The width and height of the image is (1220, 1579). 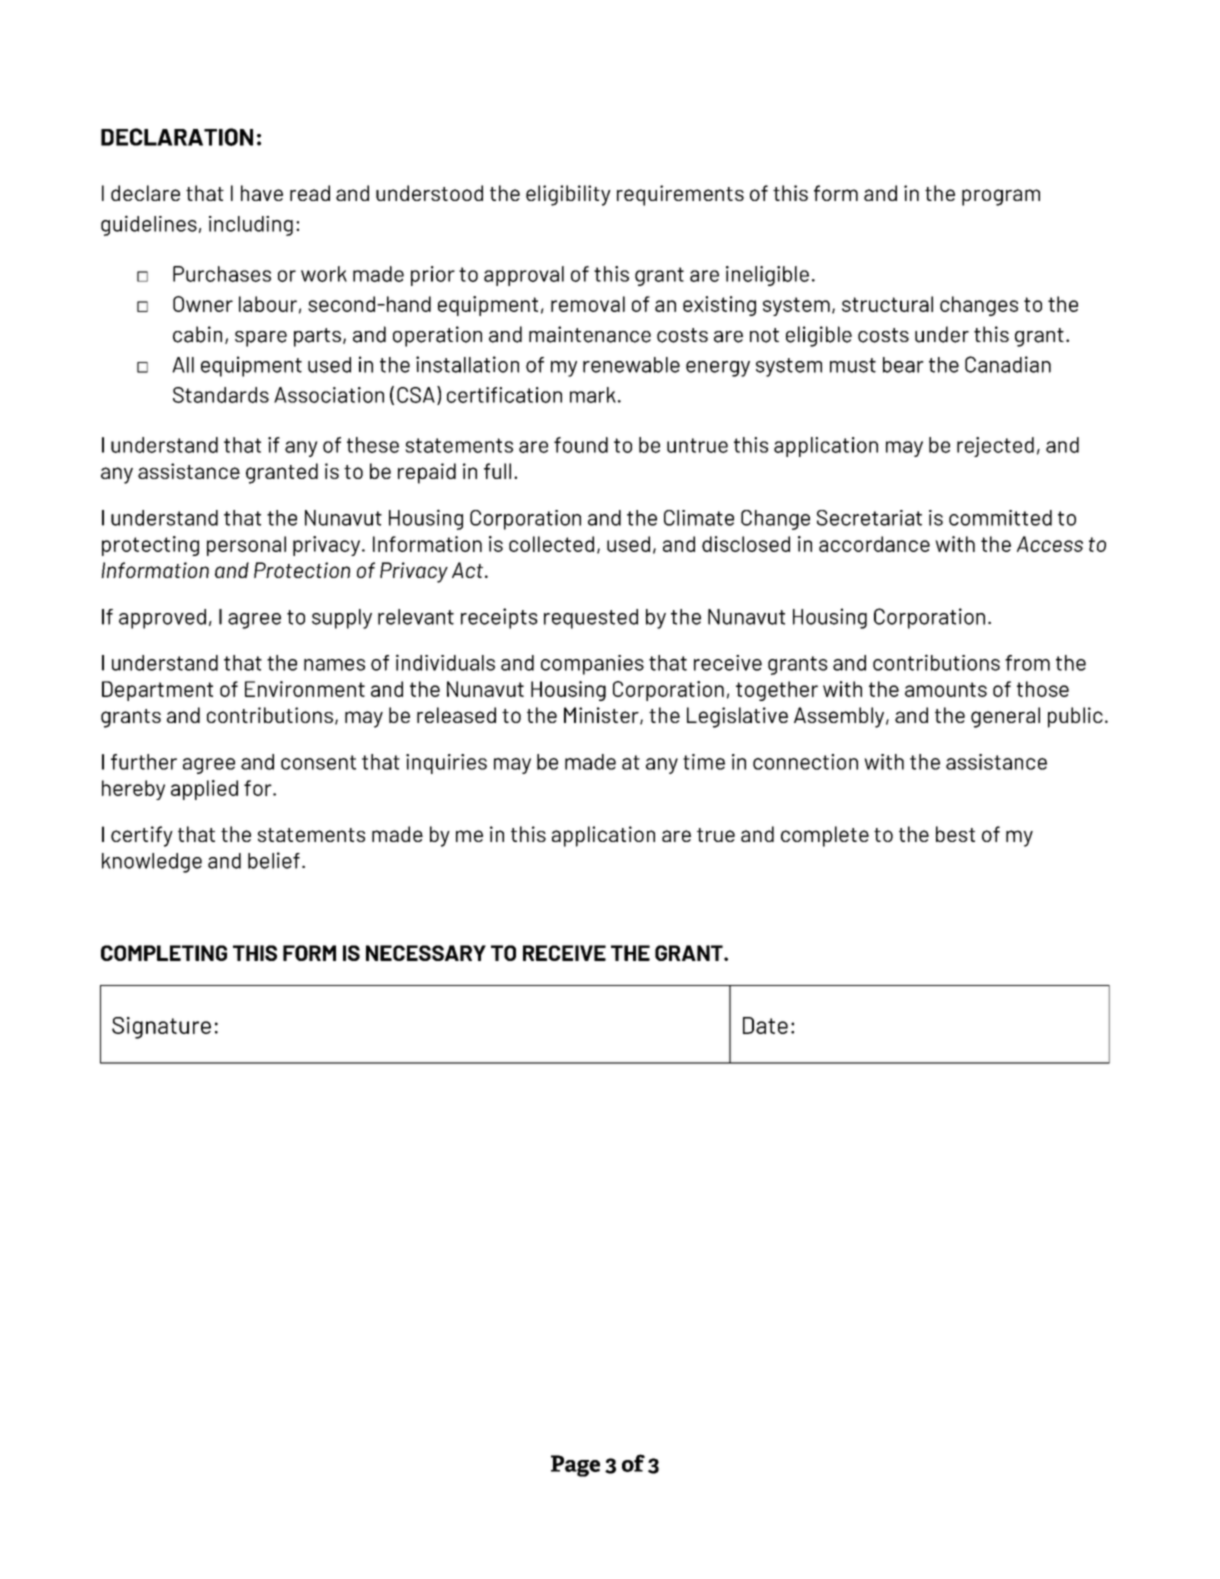 What do you see at coordinates (1001, 197) in the image?
I see `program` at bounding box center [1001, 197].
